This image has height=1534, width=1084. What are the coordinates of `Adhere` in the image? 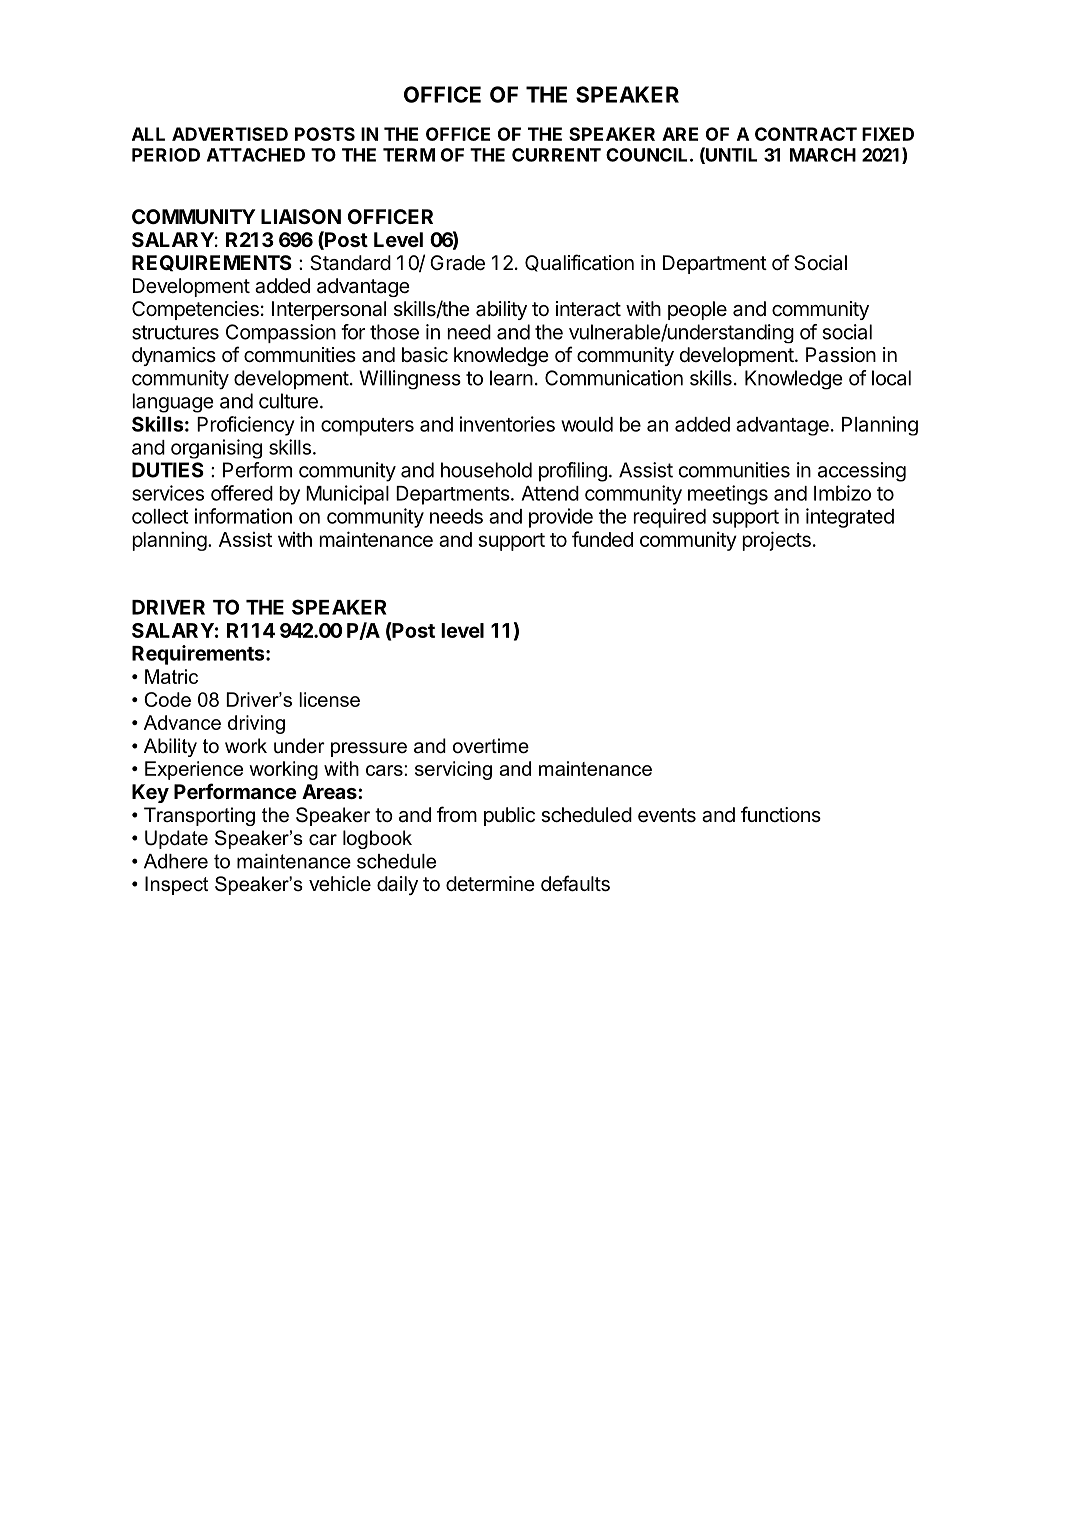 It's located at (176, 861).
